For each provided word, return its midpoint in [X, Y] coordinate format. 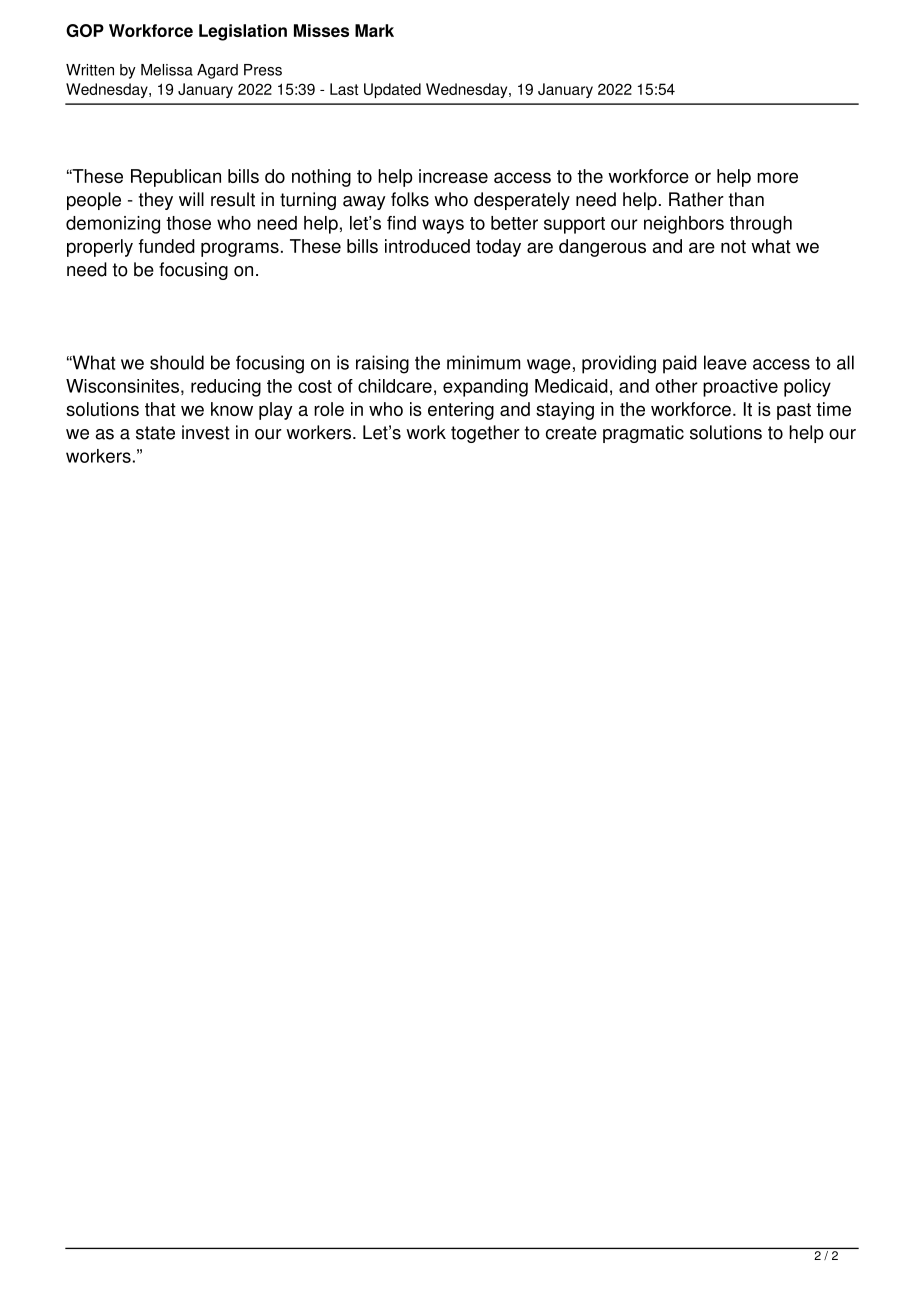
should [177, 362]
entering [461, 411]
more [777, 177]
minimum [483, 362]
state [155, 433]
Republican [176, 178]
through [761, 225]
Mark [374, 30]
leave [725, 362]
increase [453, 176]
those [188, 223]
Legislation [243, 32]
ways [443, 226]
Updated [392, 90]
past [794, 411]
